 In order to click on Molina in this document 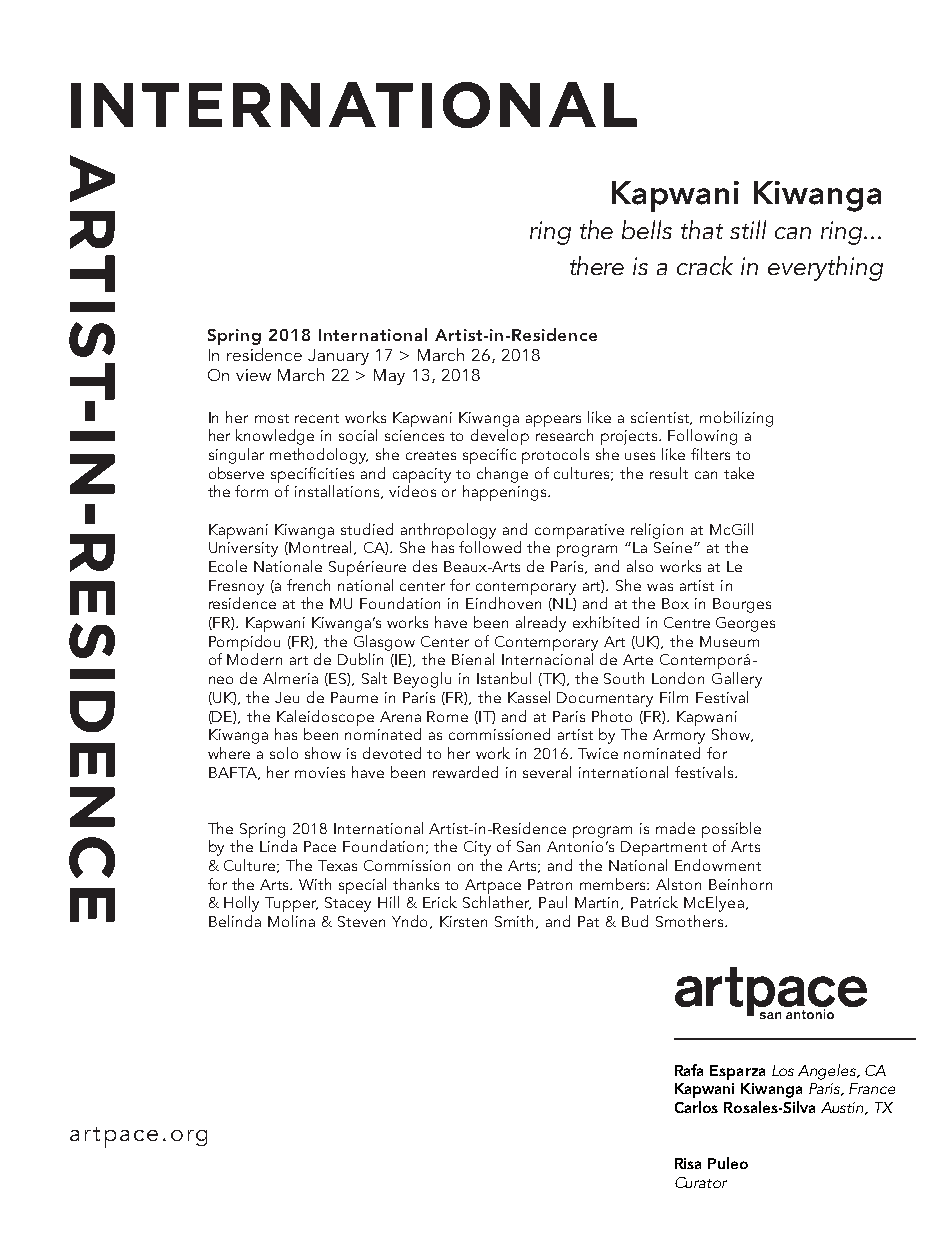, I will do `click(291, 921)`.
